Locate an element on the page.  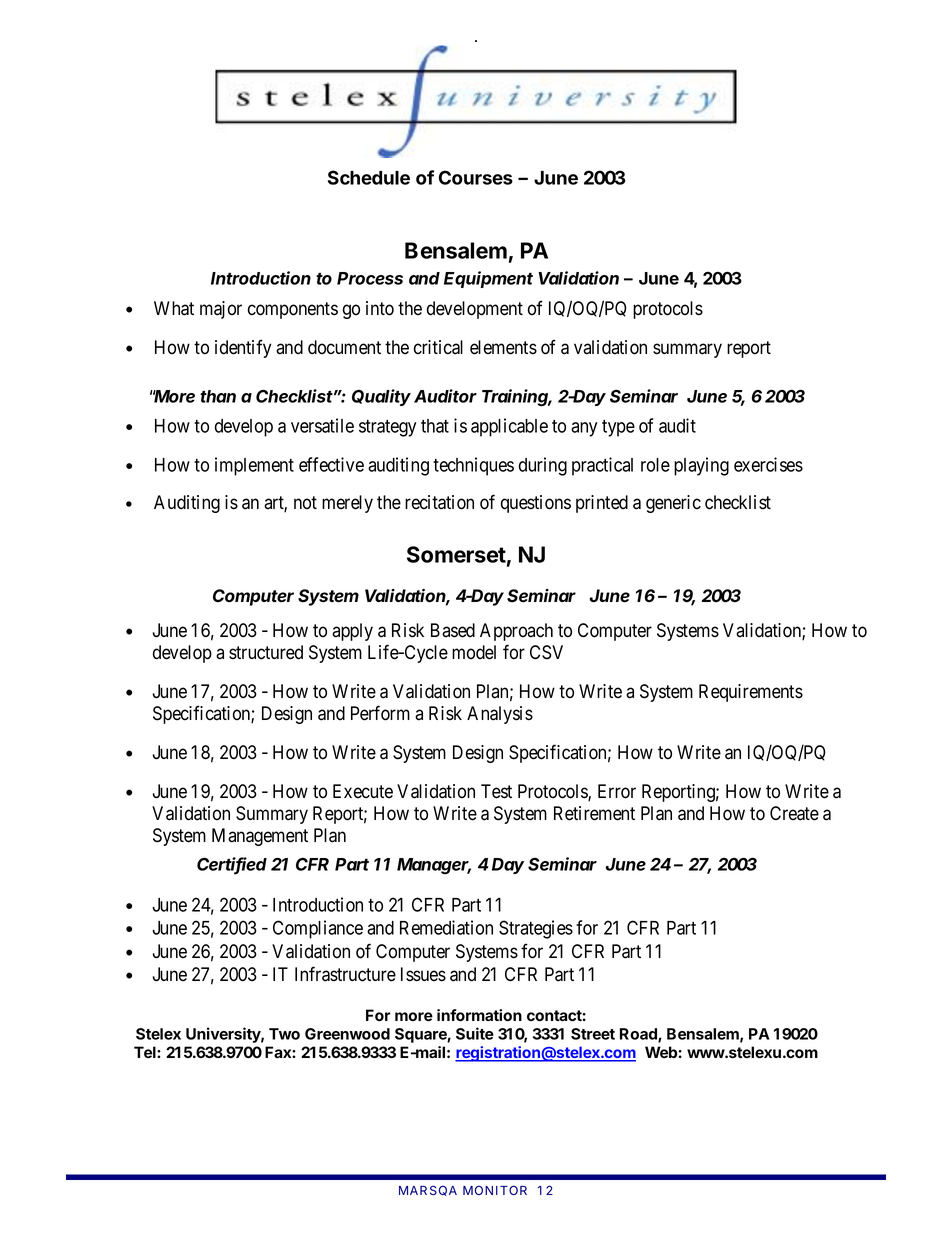
Courses is located at coordinates (476, 177).
